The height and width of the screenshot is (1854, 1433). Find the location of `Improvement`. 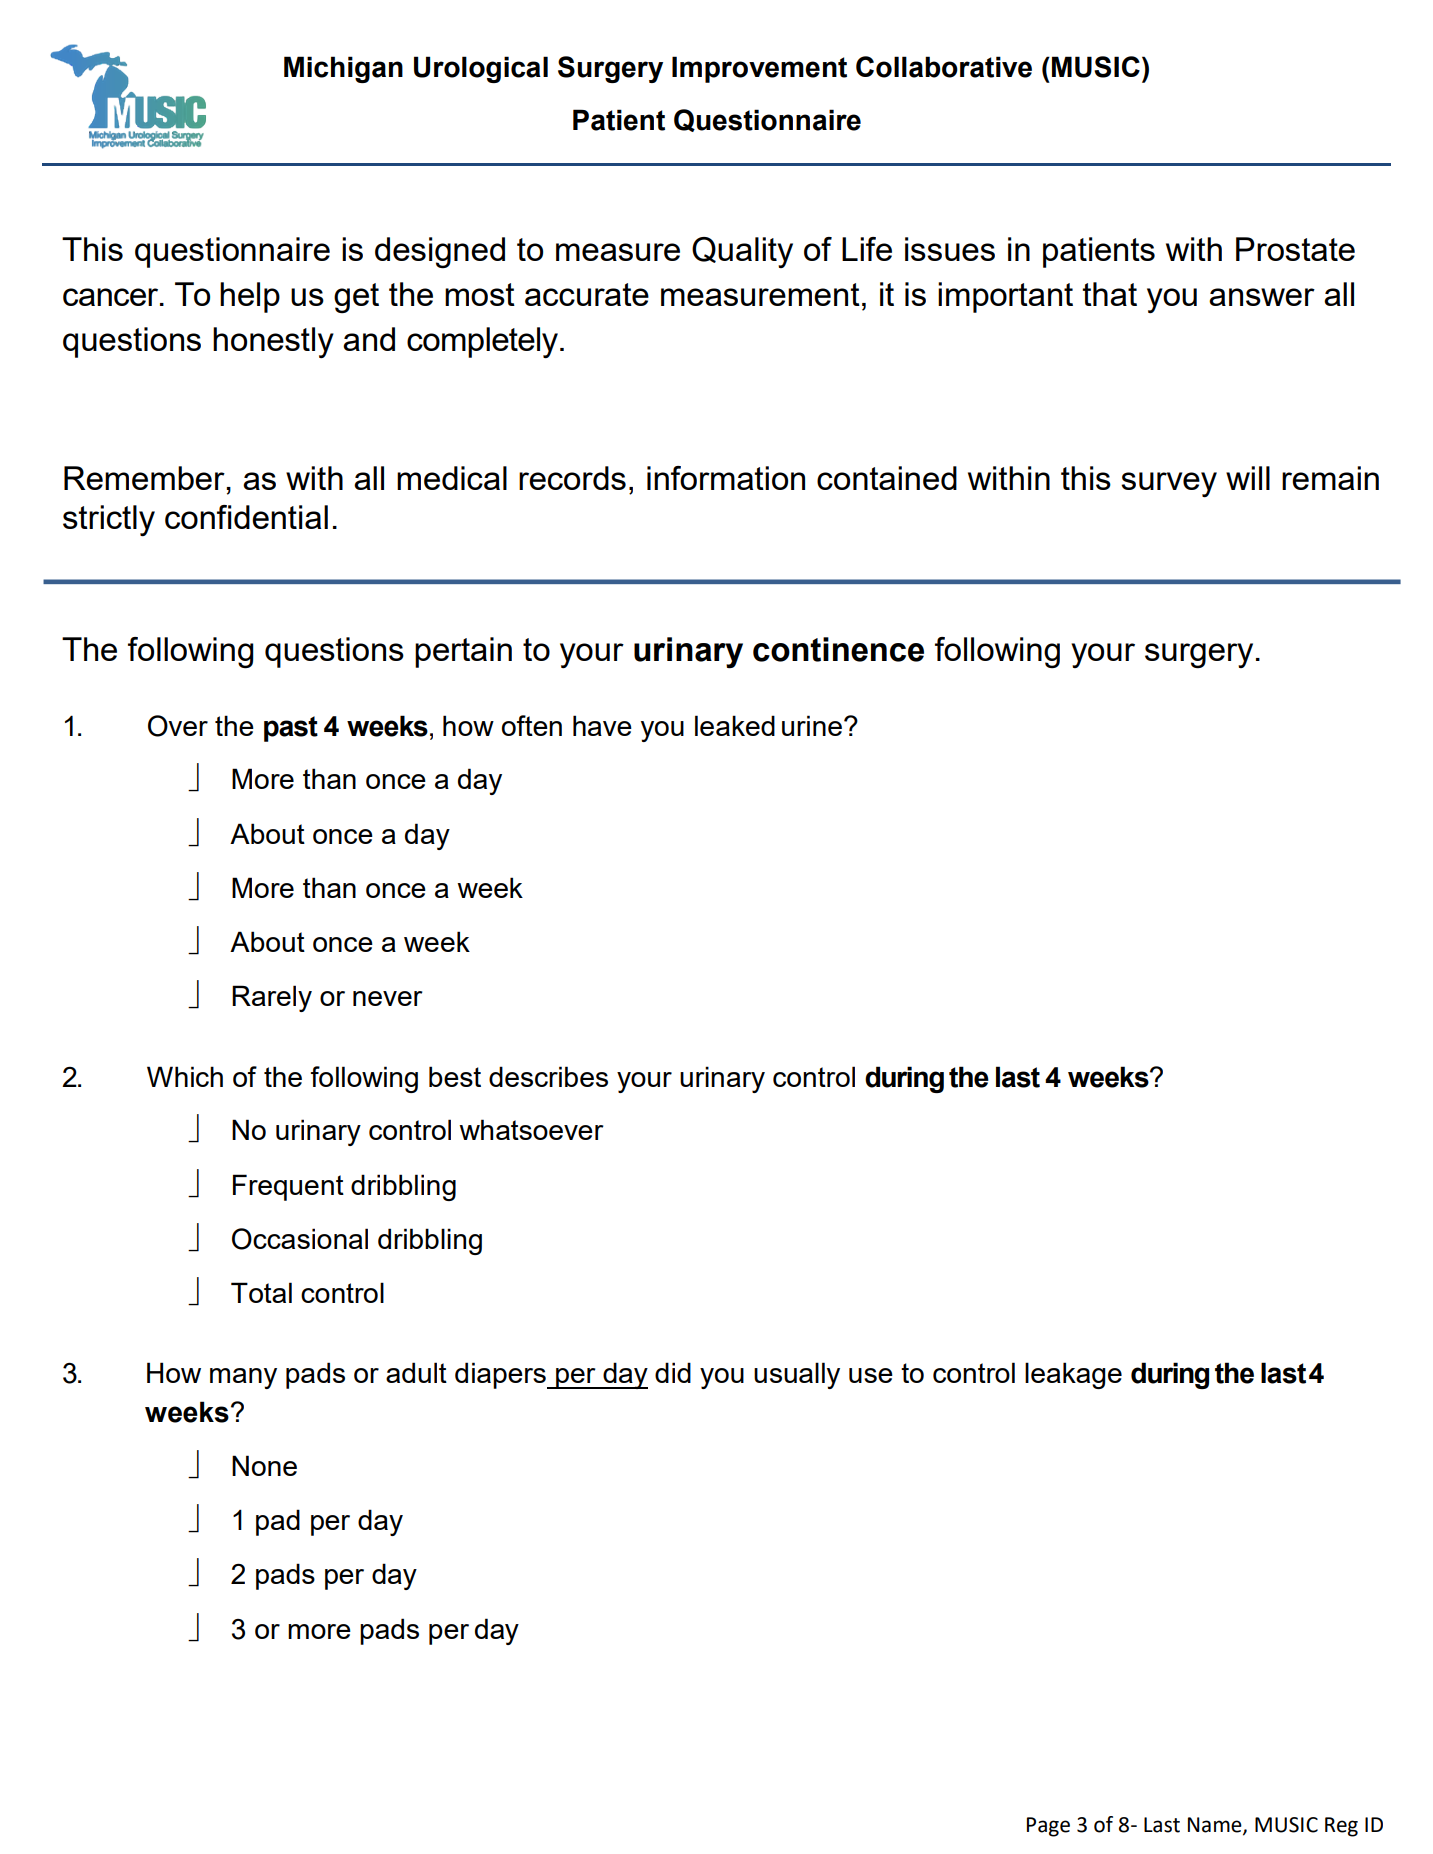

Improvement is located at coordinates (759, 69).
